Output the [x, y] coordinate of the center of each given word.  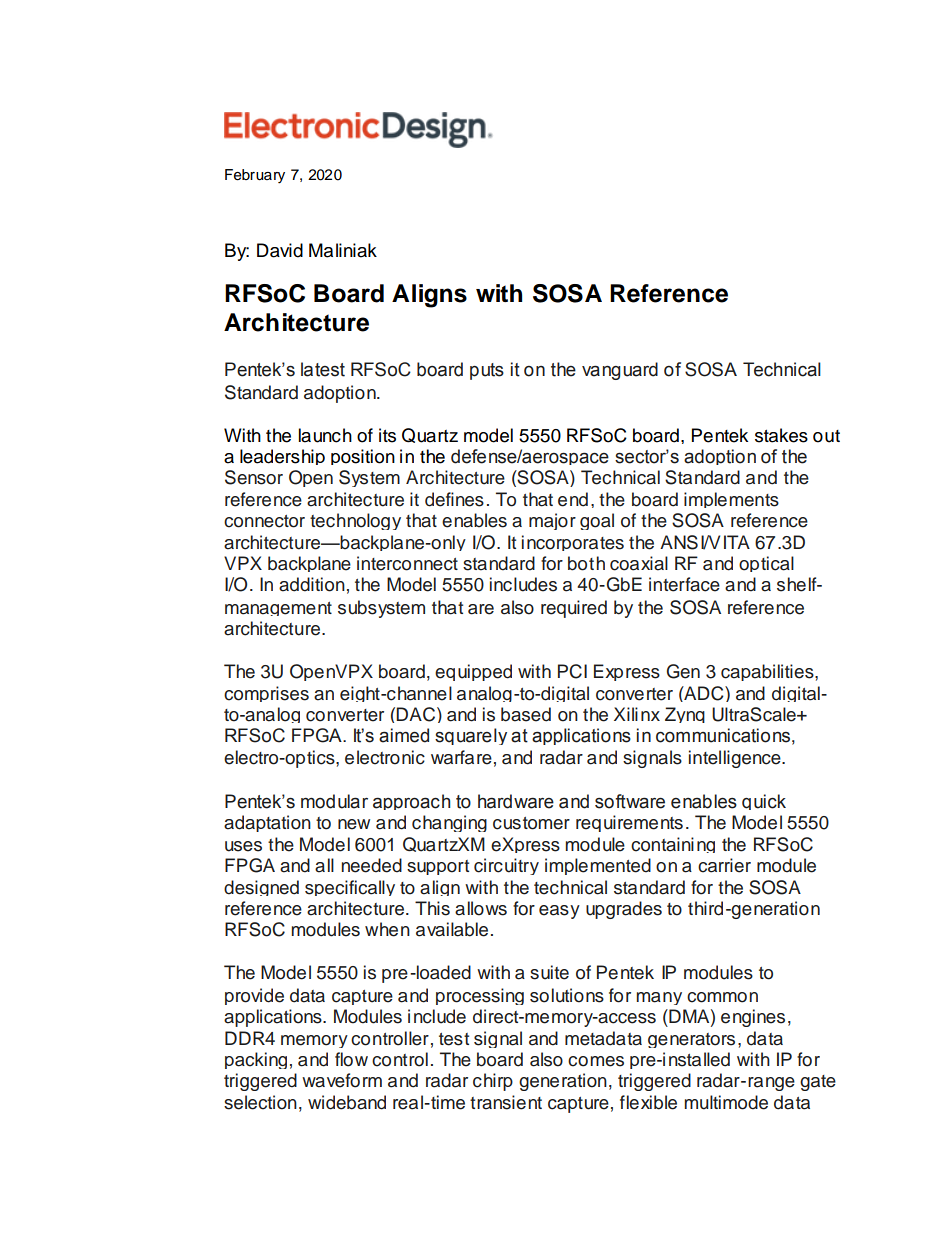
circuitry [506, 866]
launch [325, 435]
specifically [350, 888]
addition [312, 584]
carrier [724, 865]
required [574, 609]
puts [487, 371]
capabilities [768, 672]
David [280, 250]
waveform [342, 1080]
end [573, 499]
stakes [781, 435]
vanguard [620, 371]
